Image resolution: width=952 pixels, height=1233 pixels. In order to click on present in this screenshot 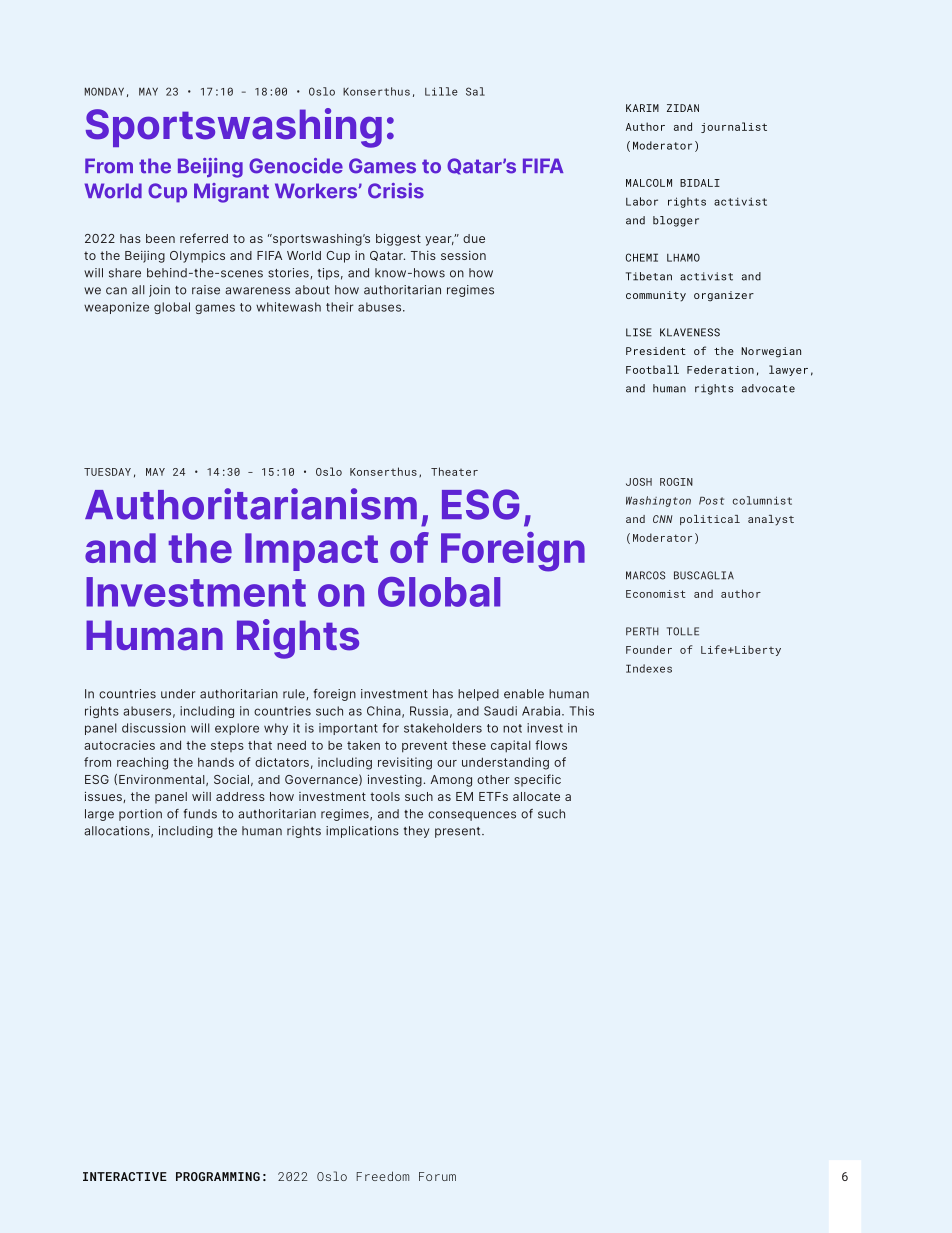, I will do `click(459, 832)`.
